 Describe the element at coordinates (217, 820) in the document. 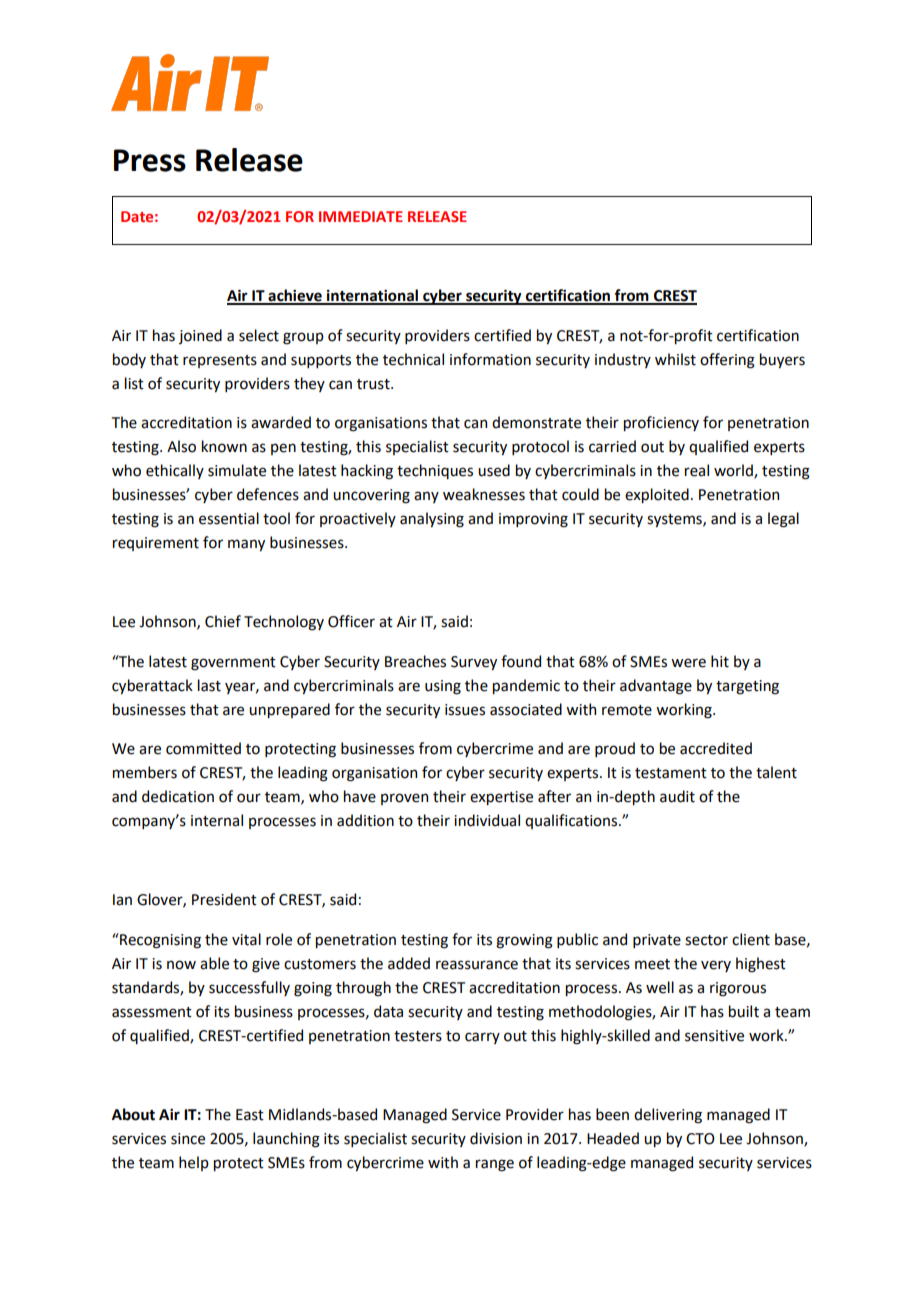

I see `internal` at that location.
